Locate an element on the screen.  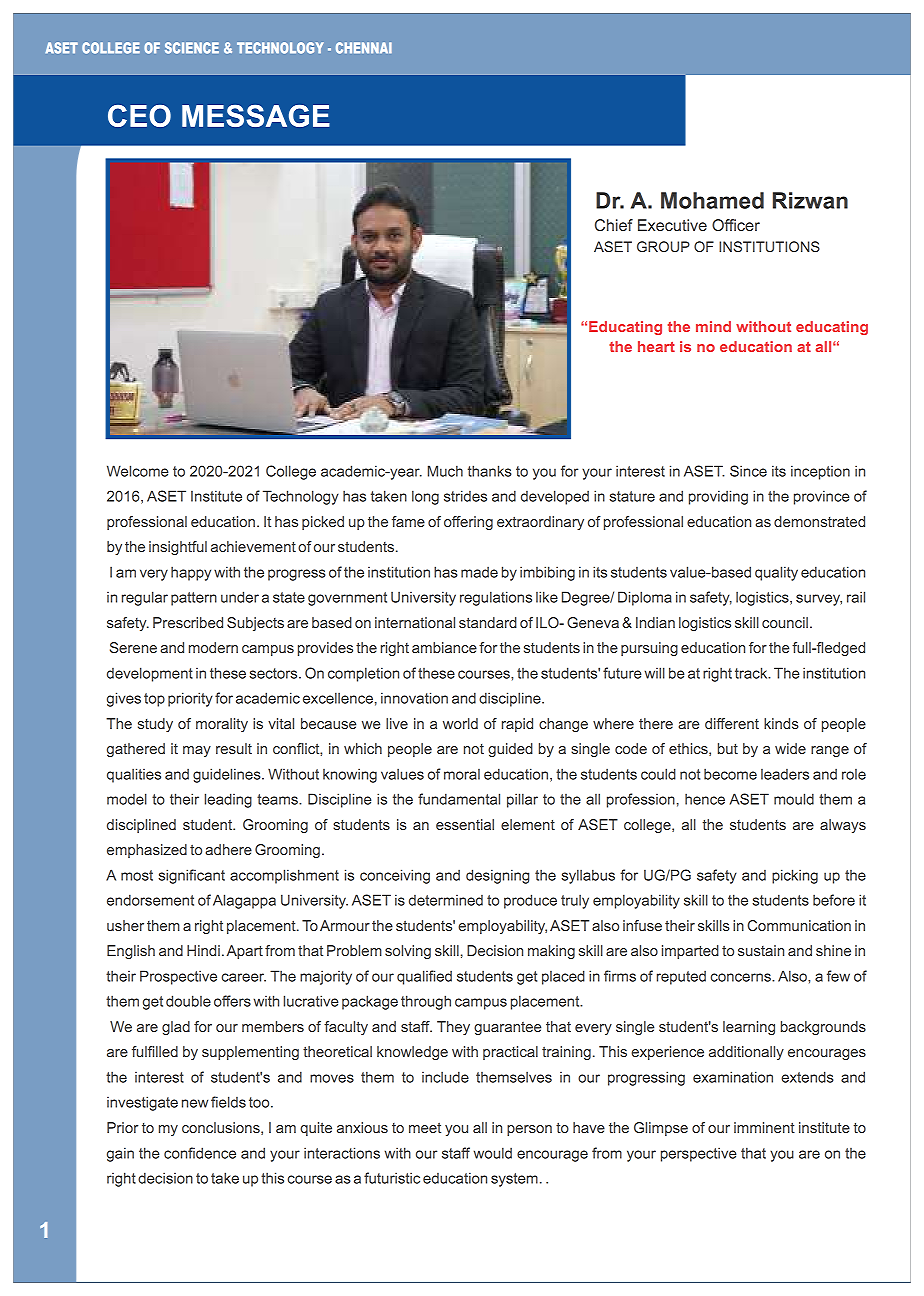
Welcome is located at coordinates (137, 471).
